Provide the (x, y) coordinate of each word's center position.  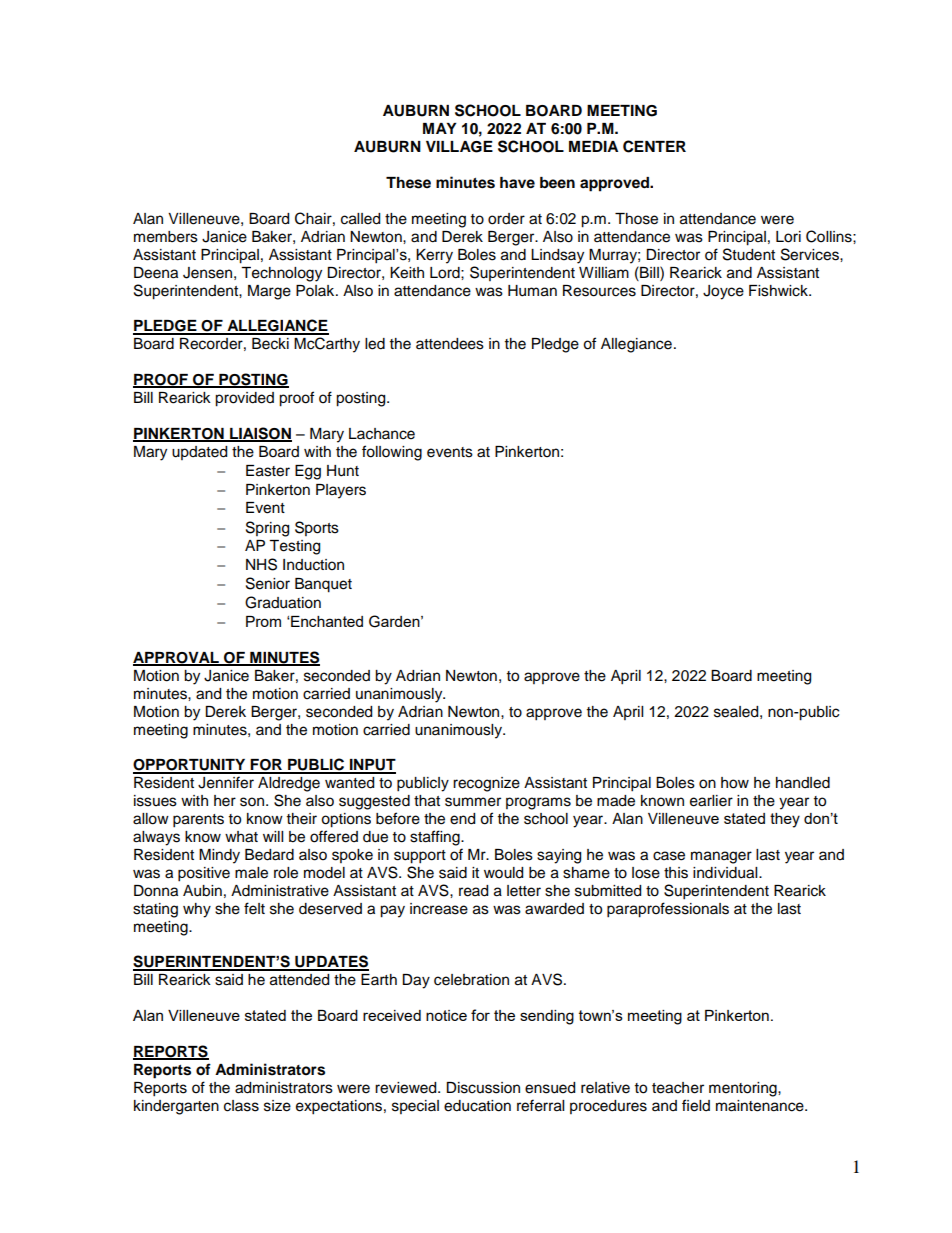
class (241, 1106)
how (735, 783)
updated (199, 453)
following (392, 453)
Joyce (723, 292)
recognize (486, 784)
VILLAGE (459, 147)
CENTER (654, 146)
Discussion (483, 1088)
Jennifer (226, 782)
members (166, 237)
